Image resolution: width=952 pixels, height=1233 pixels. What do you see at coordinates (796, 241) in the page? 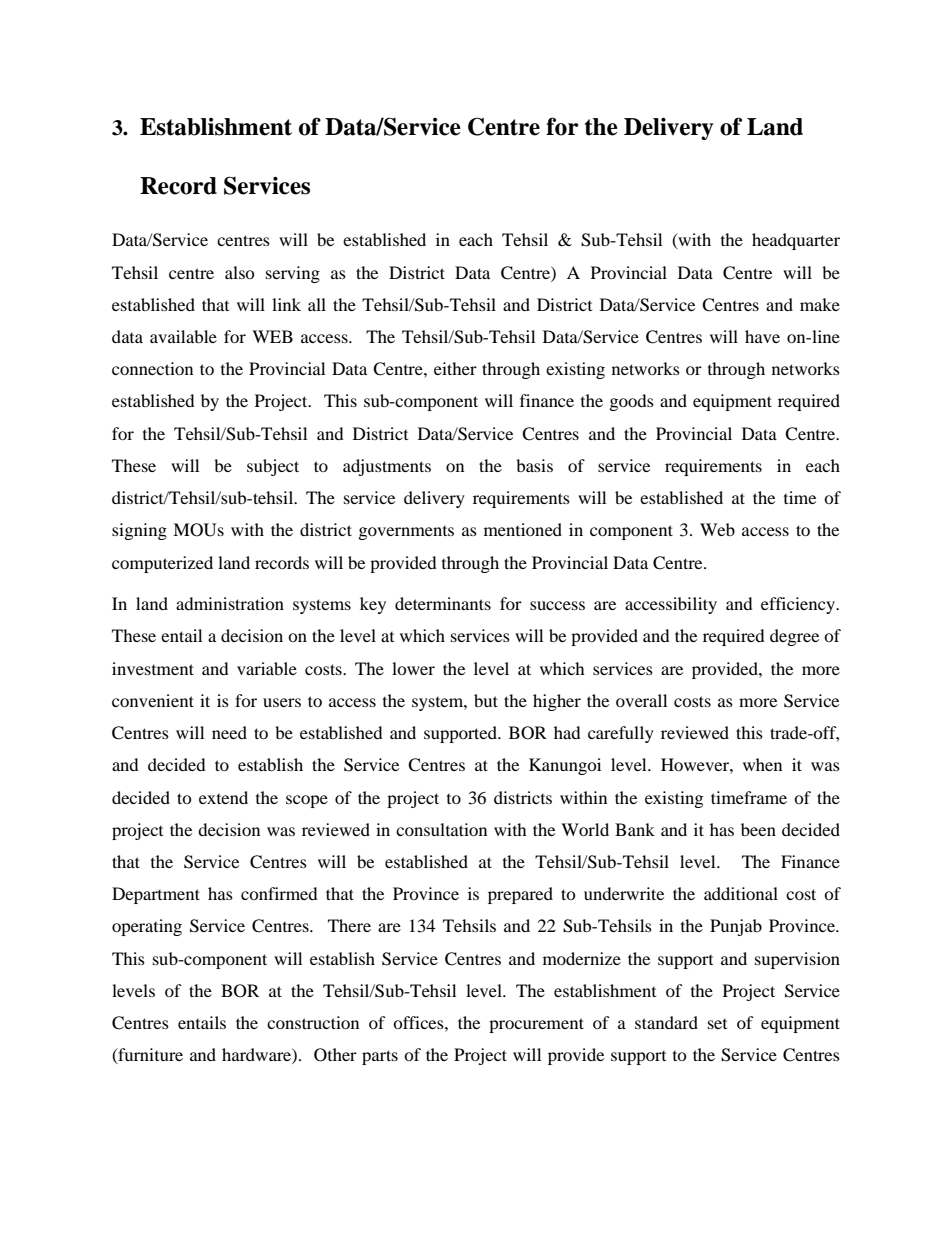
I see `headquarter` at bounding box center [796, 241].
